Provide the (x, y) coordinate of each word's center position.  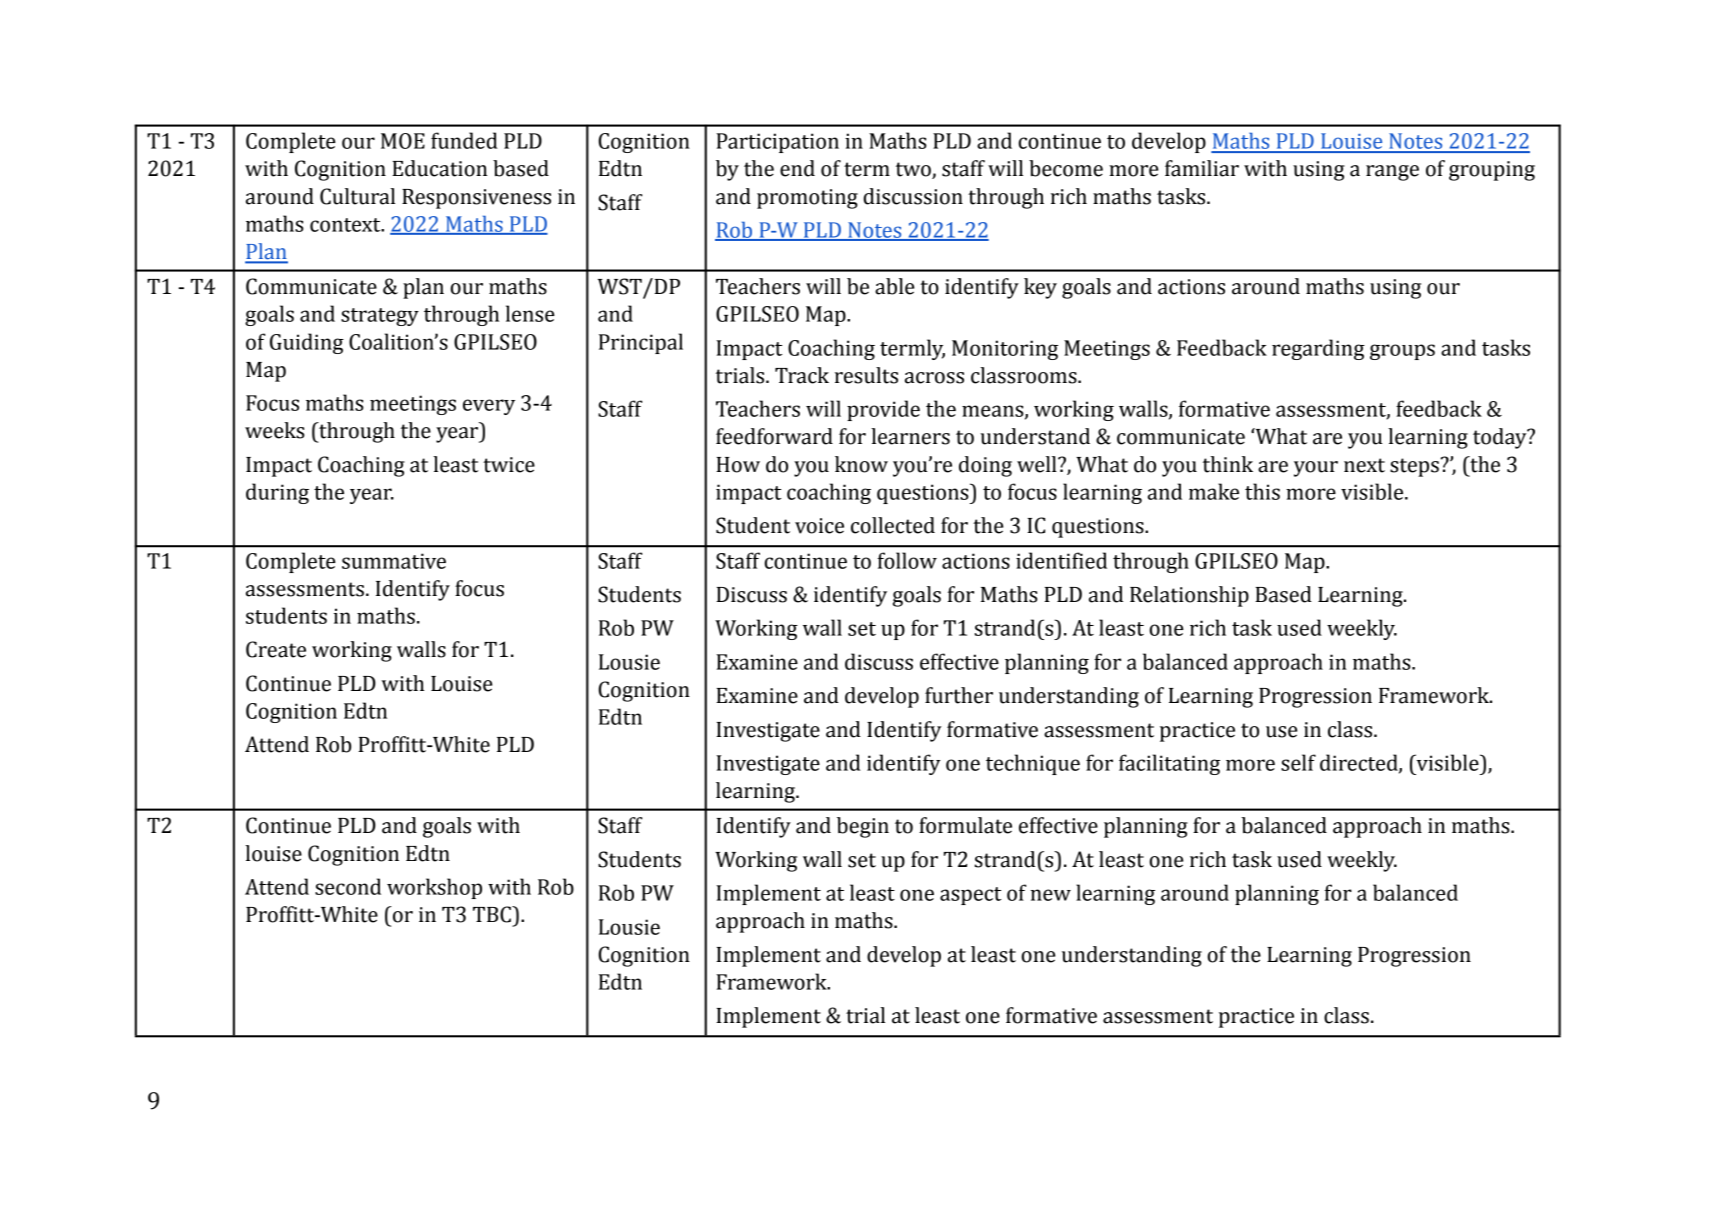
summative (394, 561)
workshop (434, 888)
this (1262, 491)
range (1392, 173)
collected (893, 525)
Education (439, 168)
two (914, 170)
